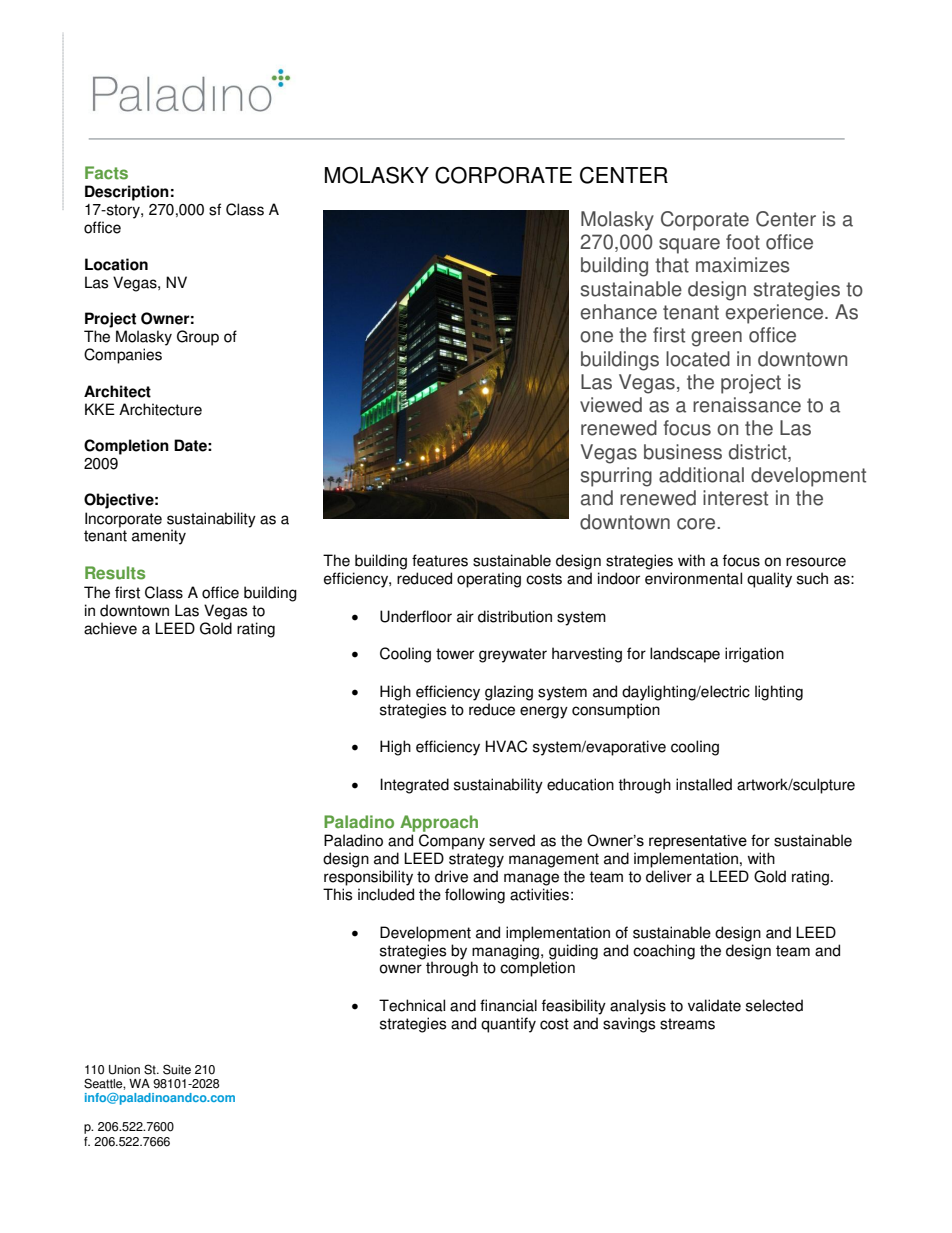 Image resolution: width=952 pixels, height=1233 pixels. I want to click on foot, so click(743, 242).
